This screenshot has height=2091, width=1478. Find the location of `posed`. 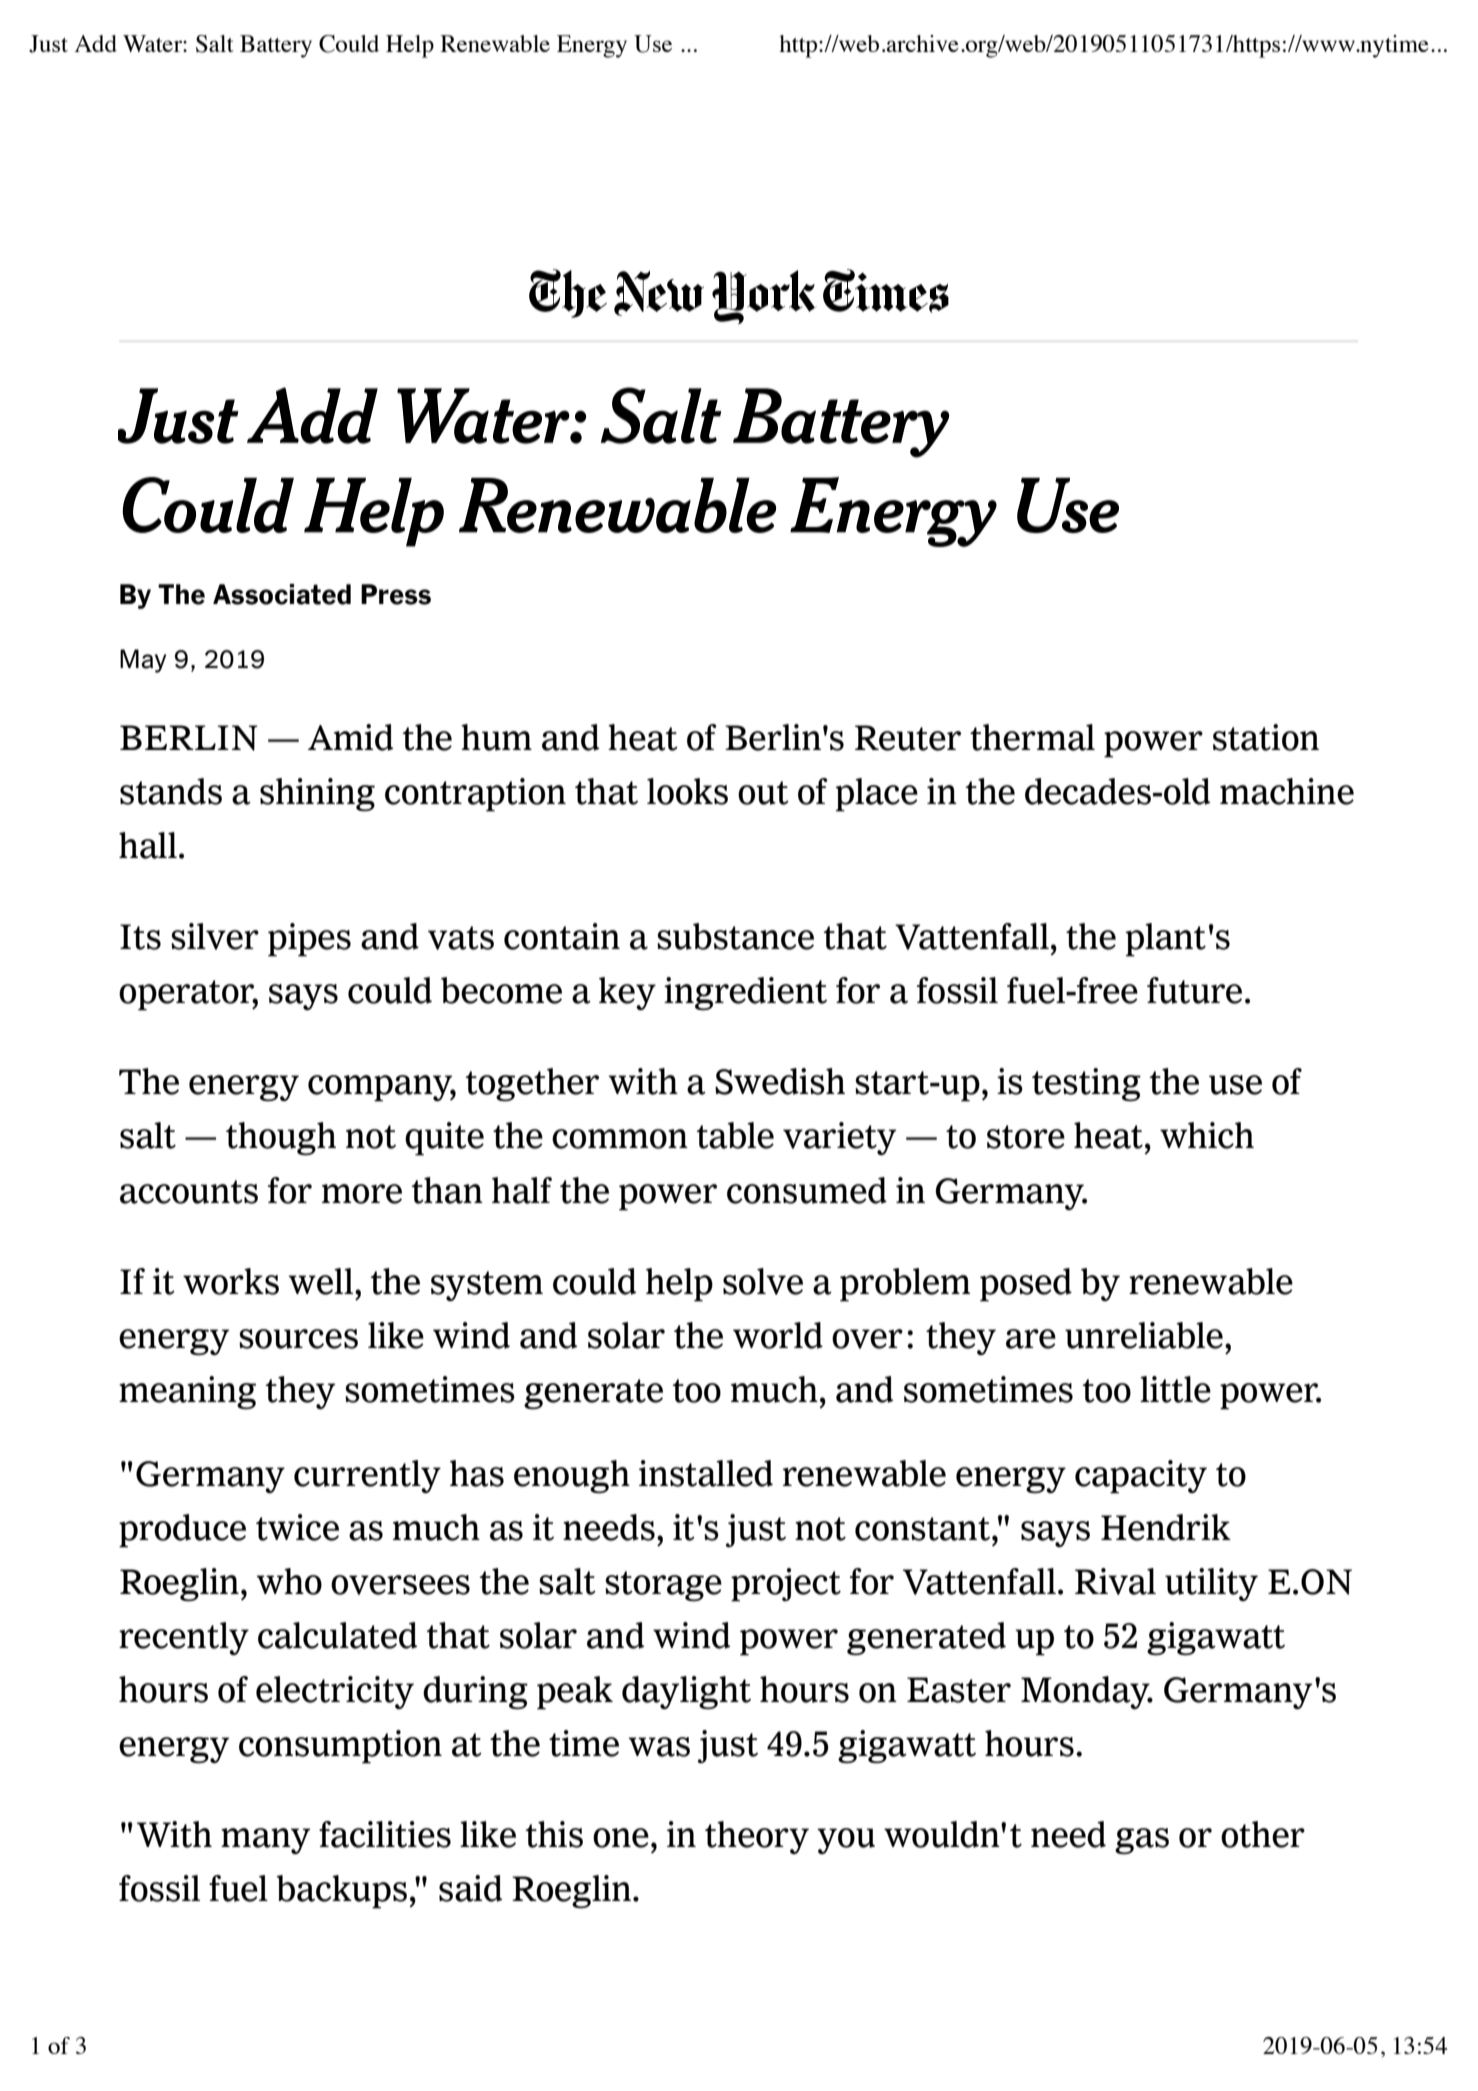

posed is located at coordinates (1026, 1285).
